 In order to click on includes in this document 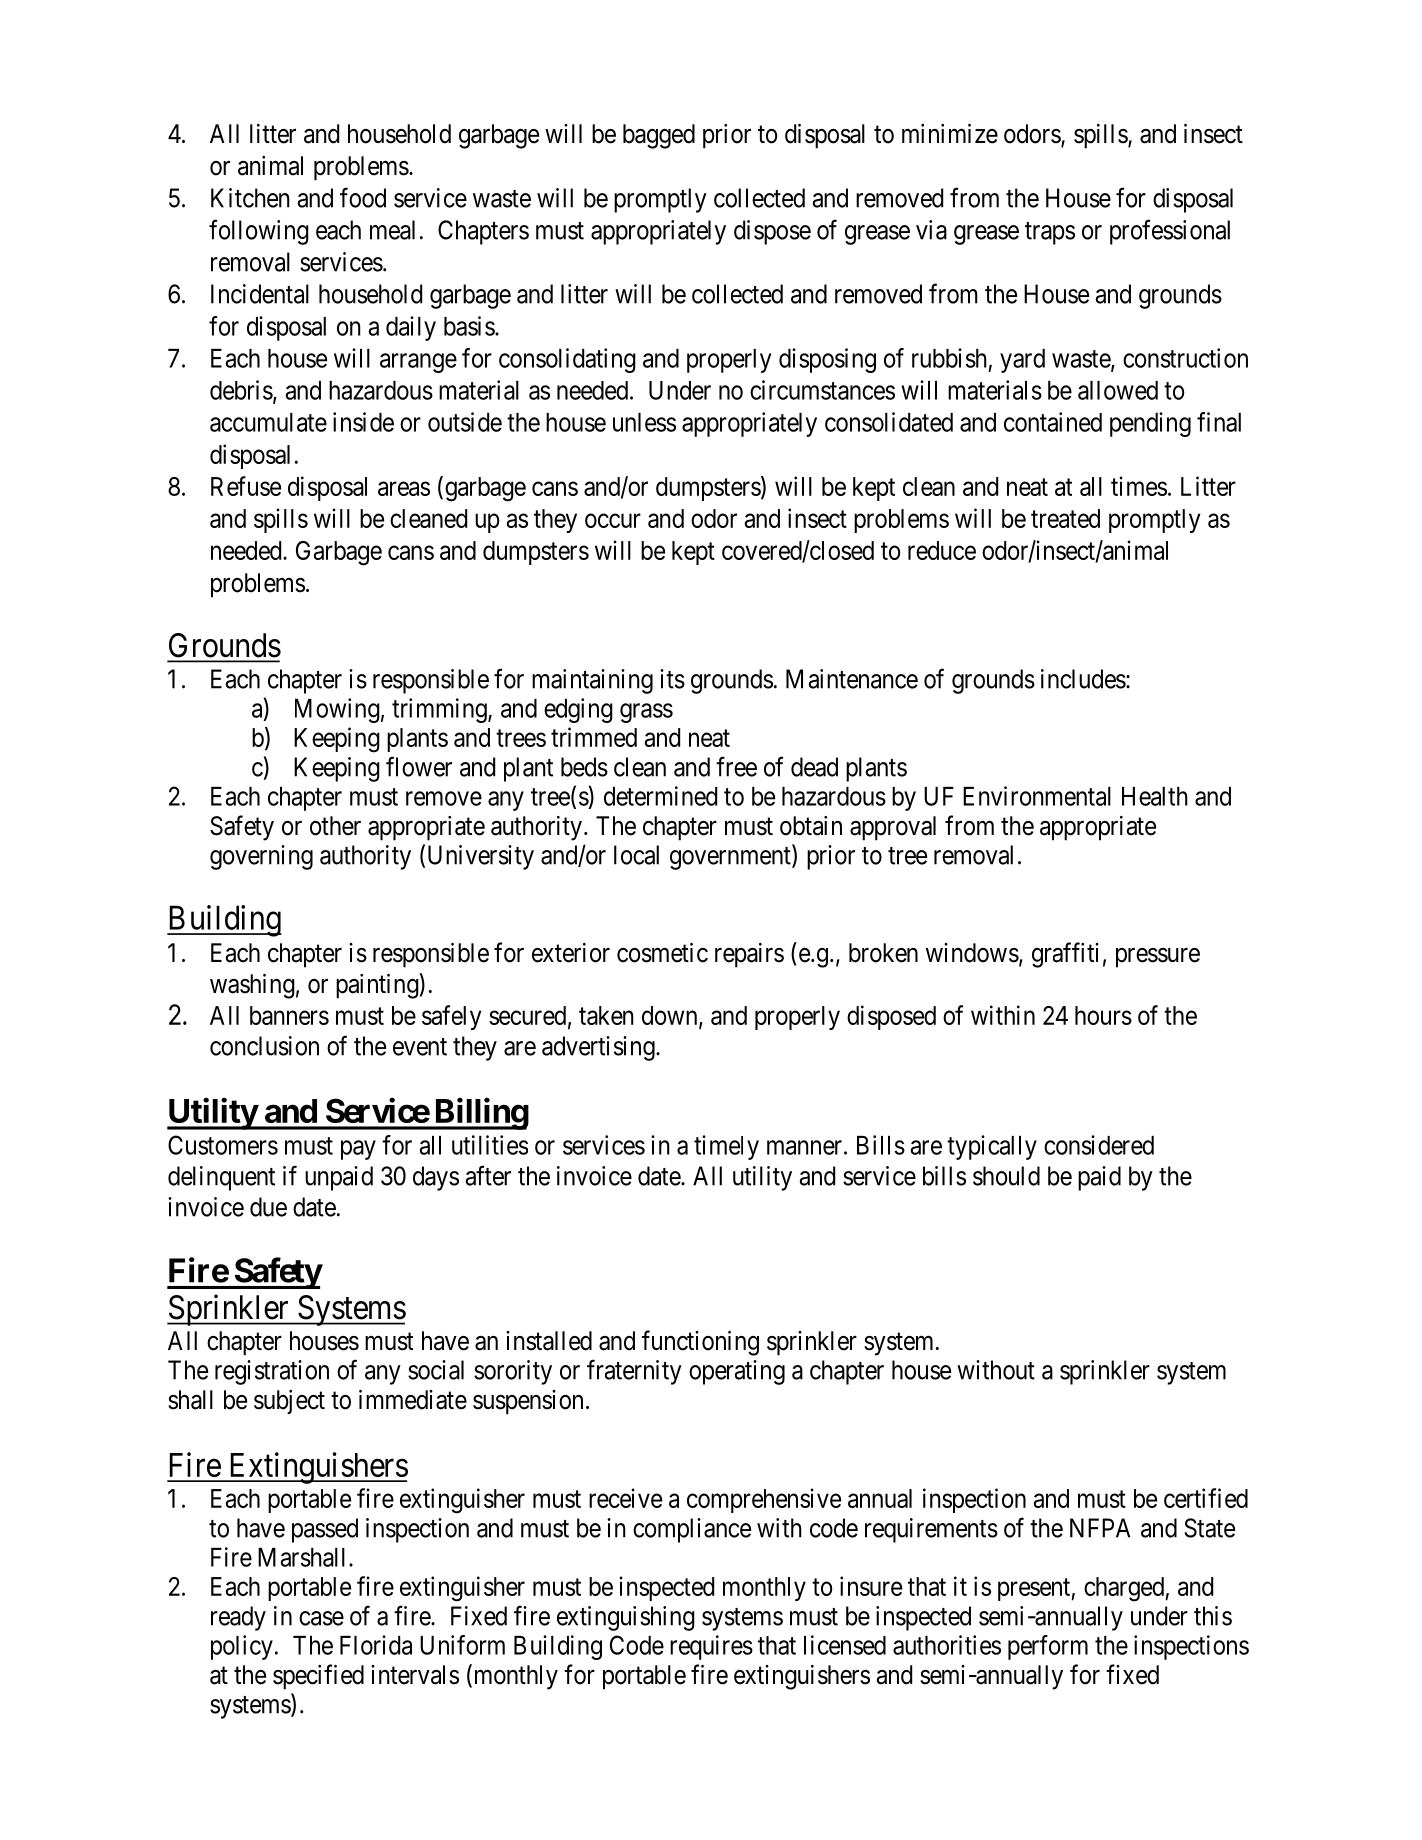, I will do `click(1083, 679)`.
